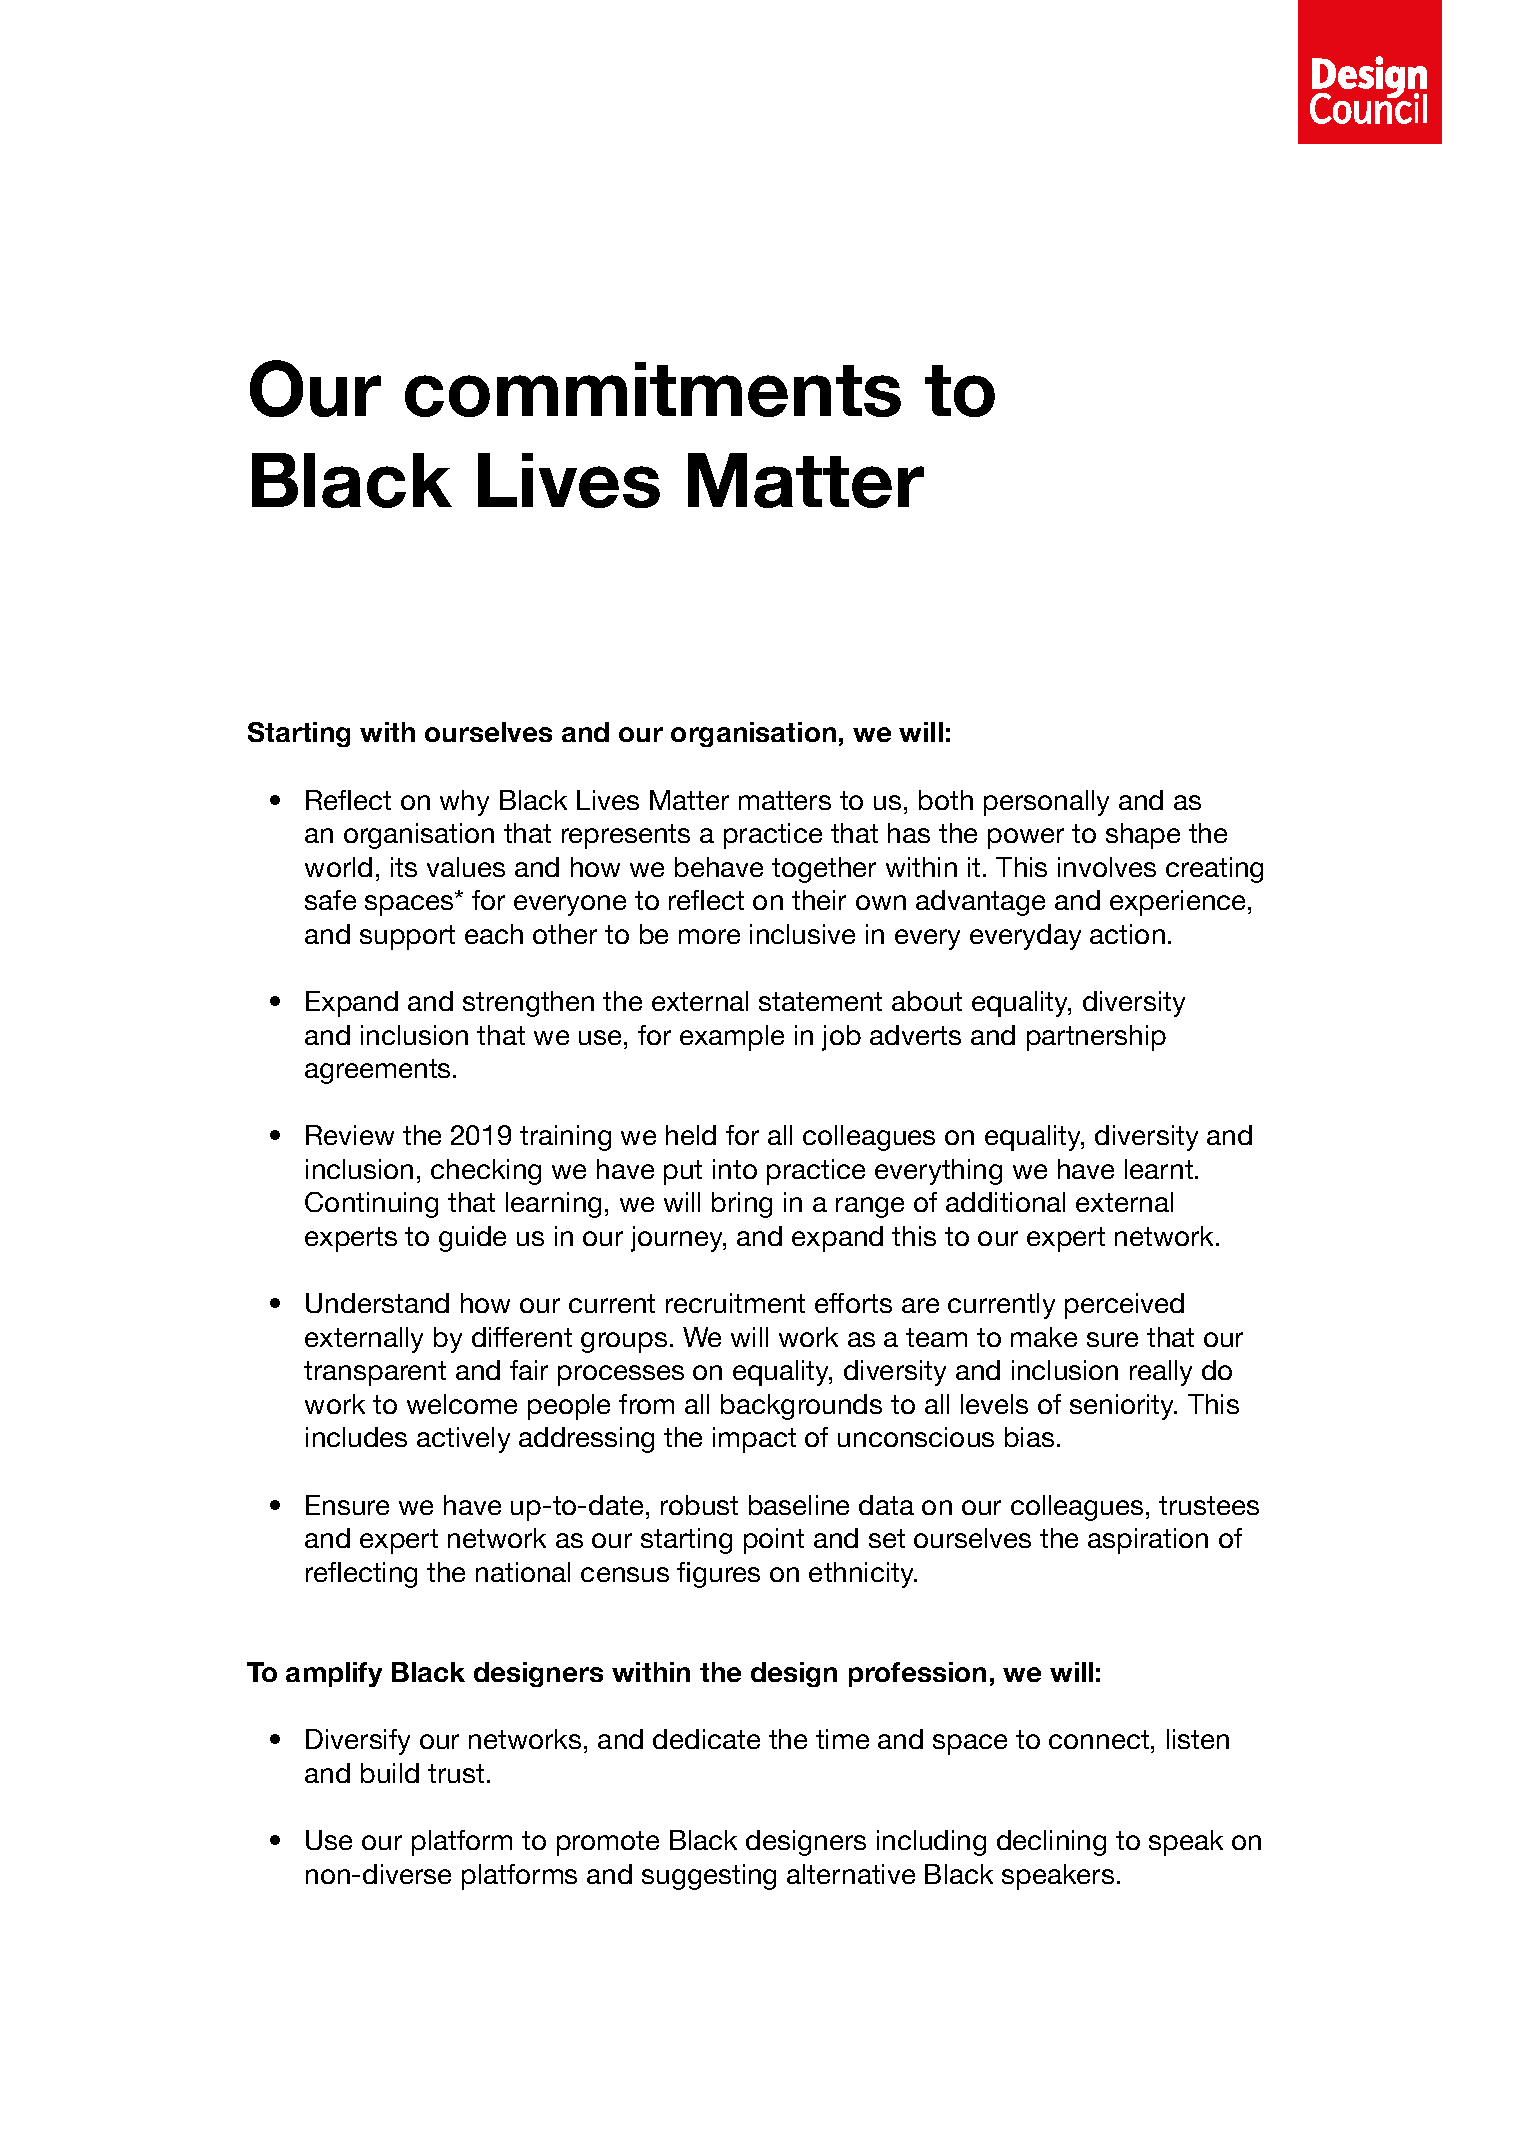 Image resolution: width=1514 pixels, height=2141 pixels. Describe the element at coordinates (1046, 803) in the document. I see `personally` at that location.
